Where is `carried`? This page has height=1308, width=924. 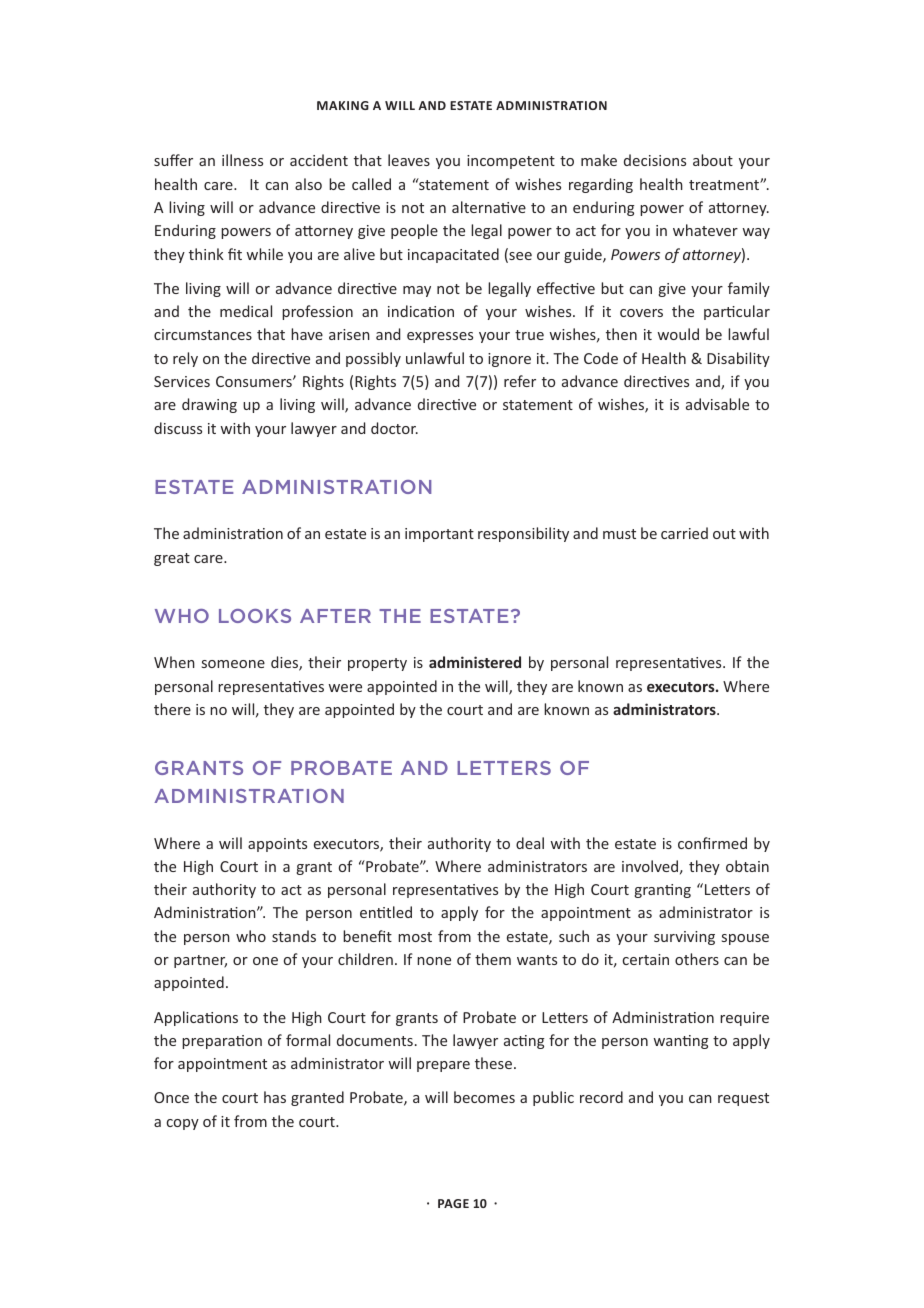
carried is located at coordinates (684, 533).
